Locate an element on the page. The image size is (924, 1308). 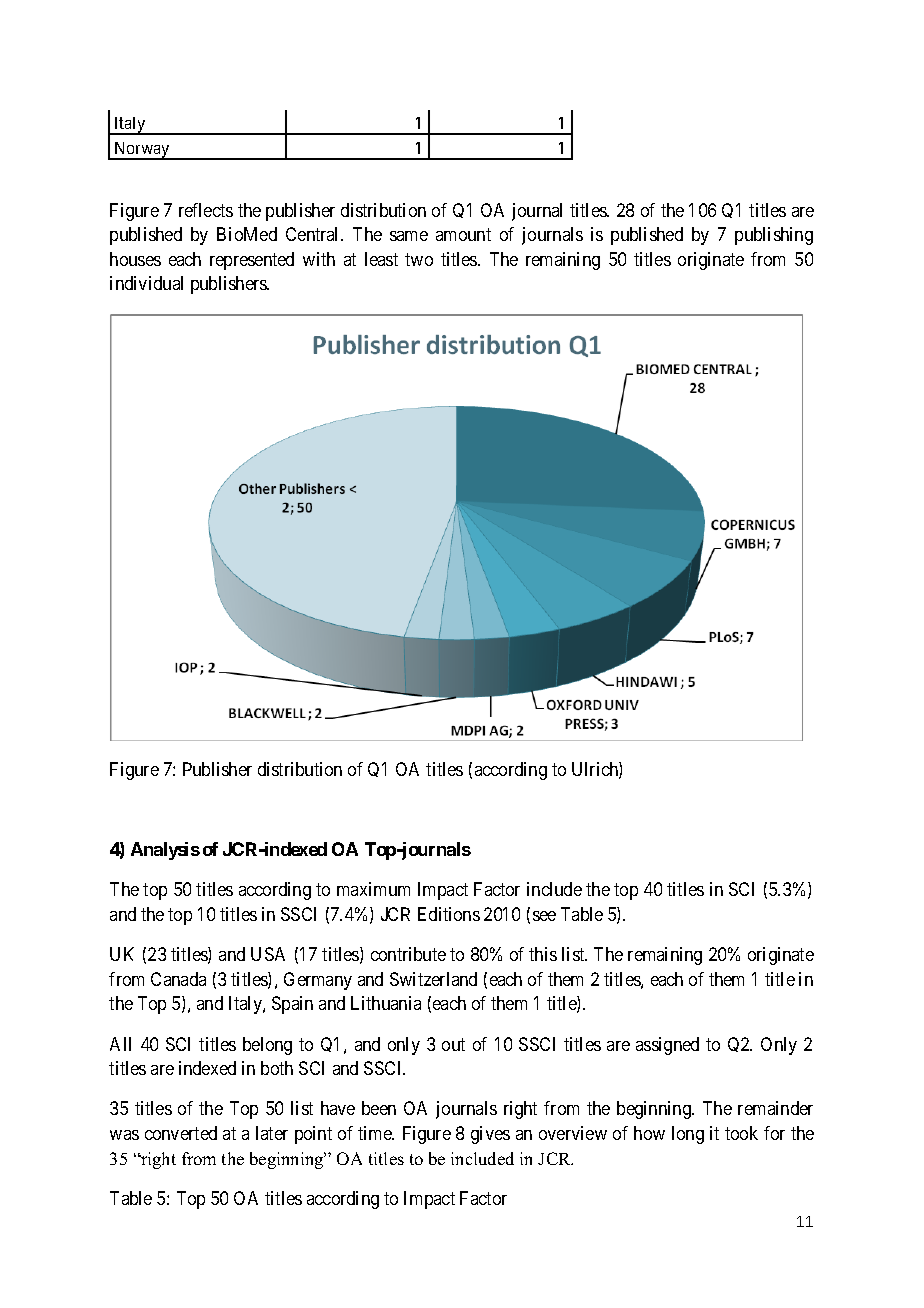
reflects is located at coordinates (206, 210).
